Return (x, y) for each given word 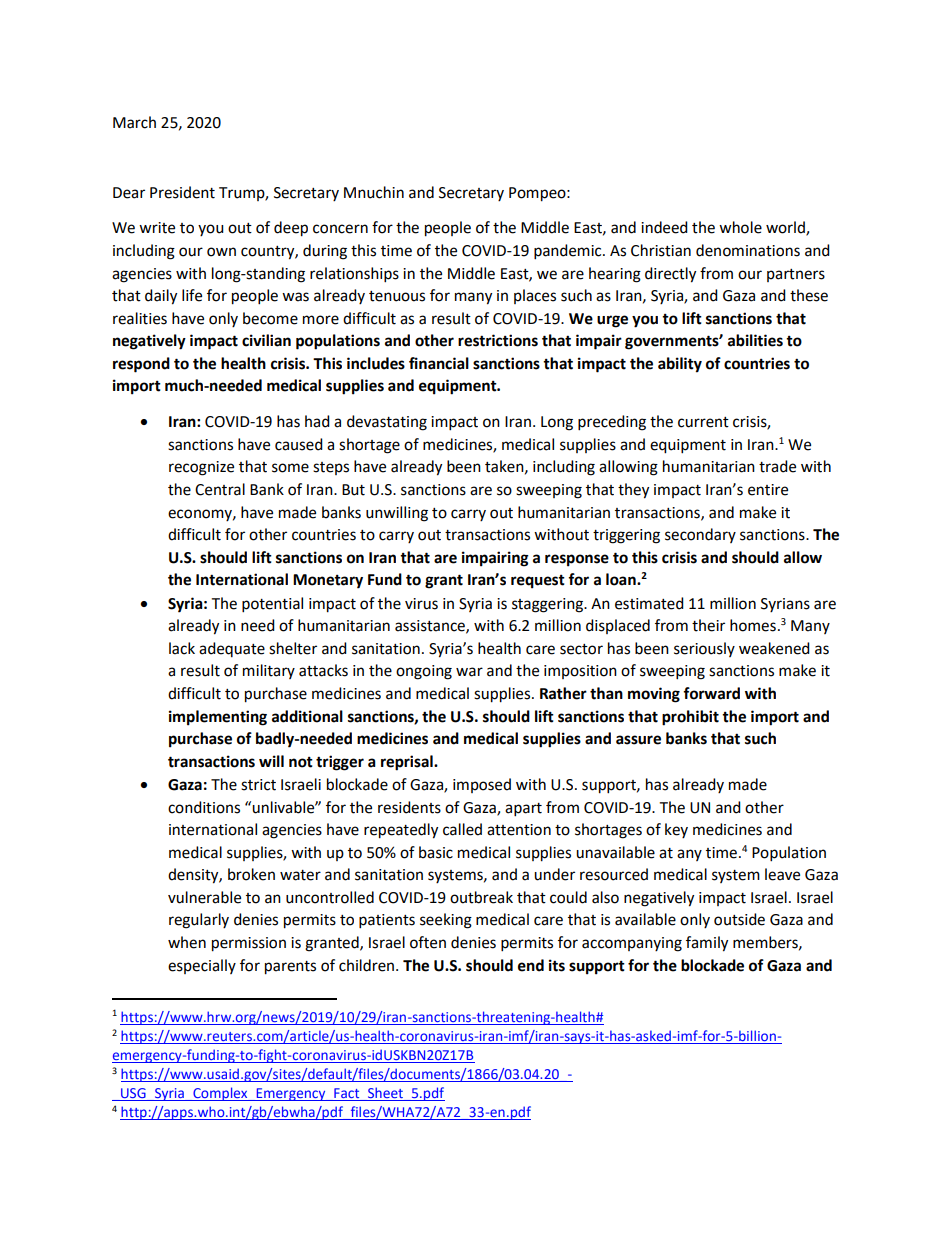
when (187, 942)
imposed (482, 785)
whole (740, 227)
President (182, 192)
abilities (755, 340)
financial (439, 363)
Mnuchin (374, 192)
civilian (266, 340)
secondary (700, 535)
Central (220, 489)
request (538, 582)
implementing (218, 718)
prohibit (690, 718)
